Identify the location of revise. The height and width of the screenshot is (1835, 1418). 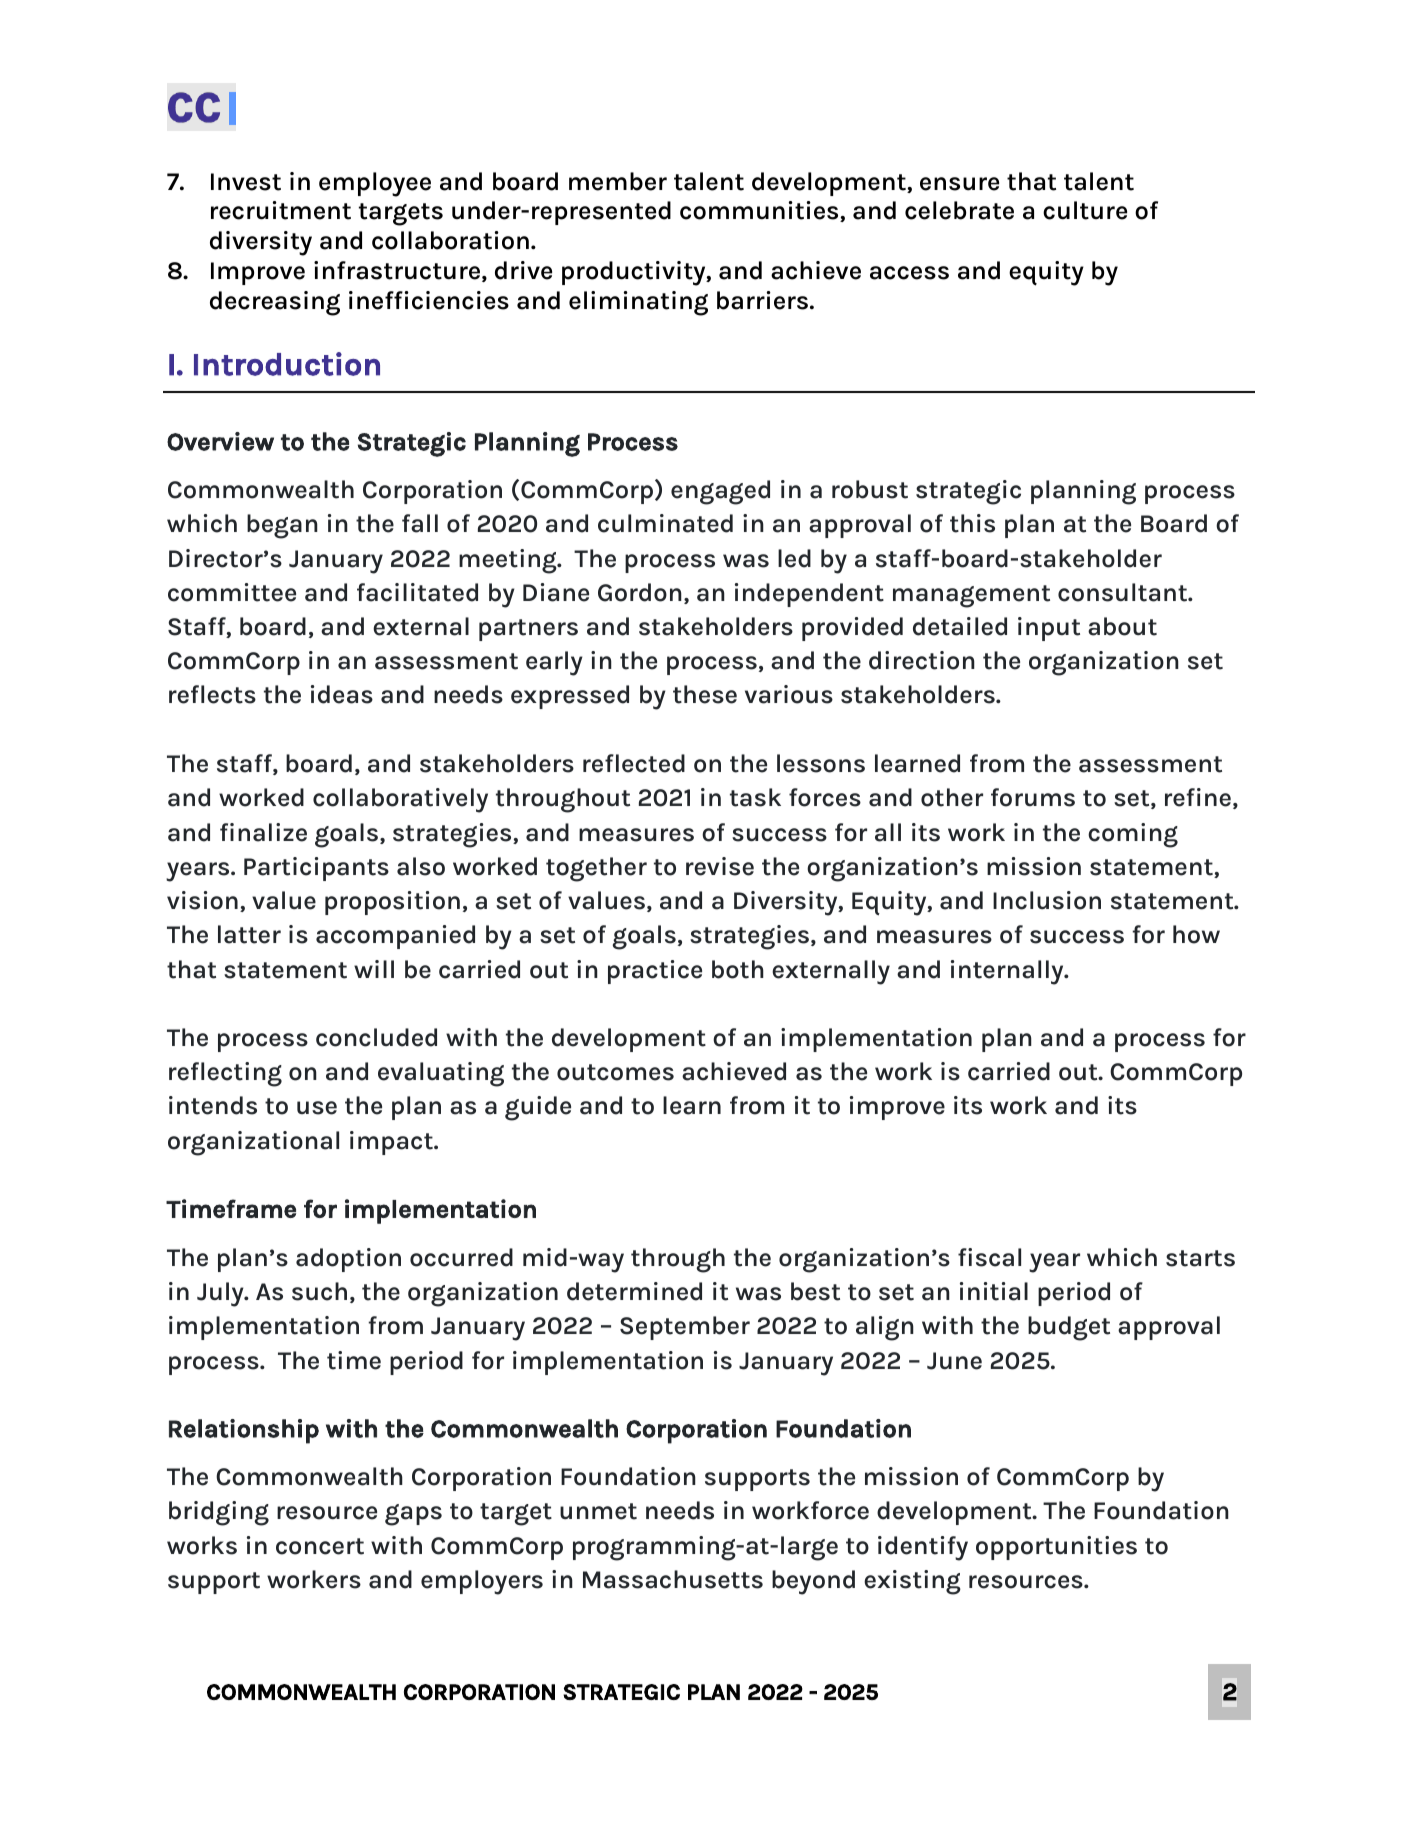
(720, 866).
